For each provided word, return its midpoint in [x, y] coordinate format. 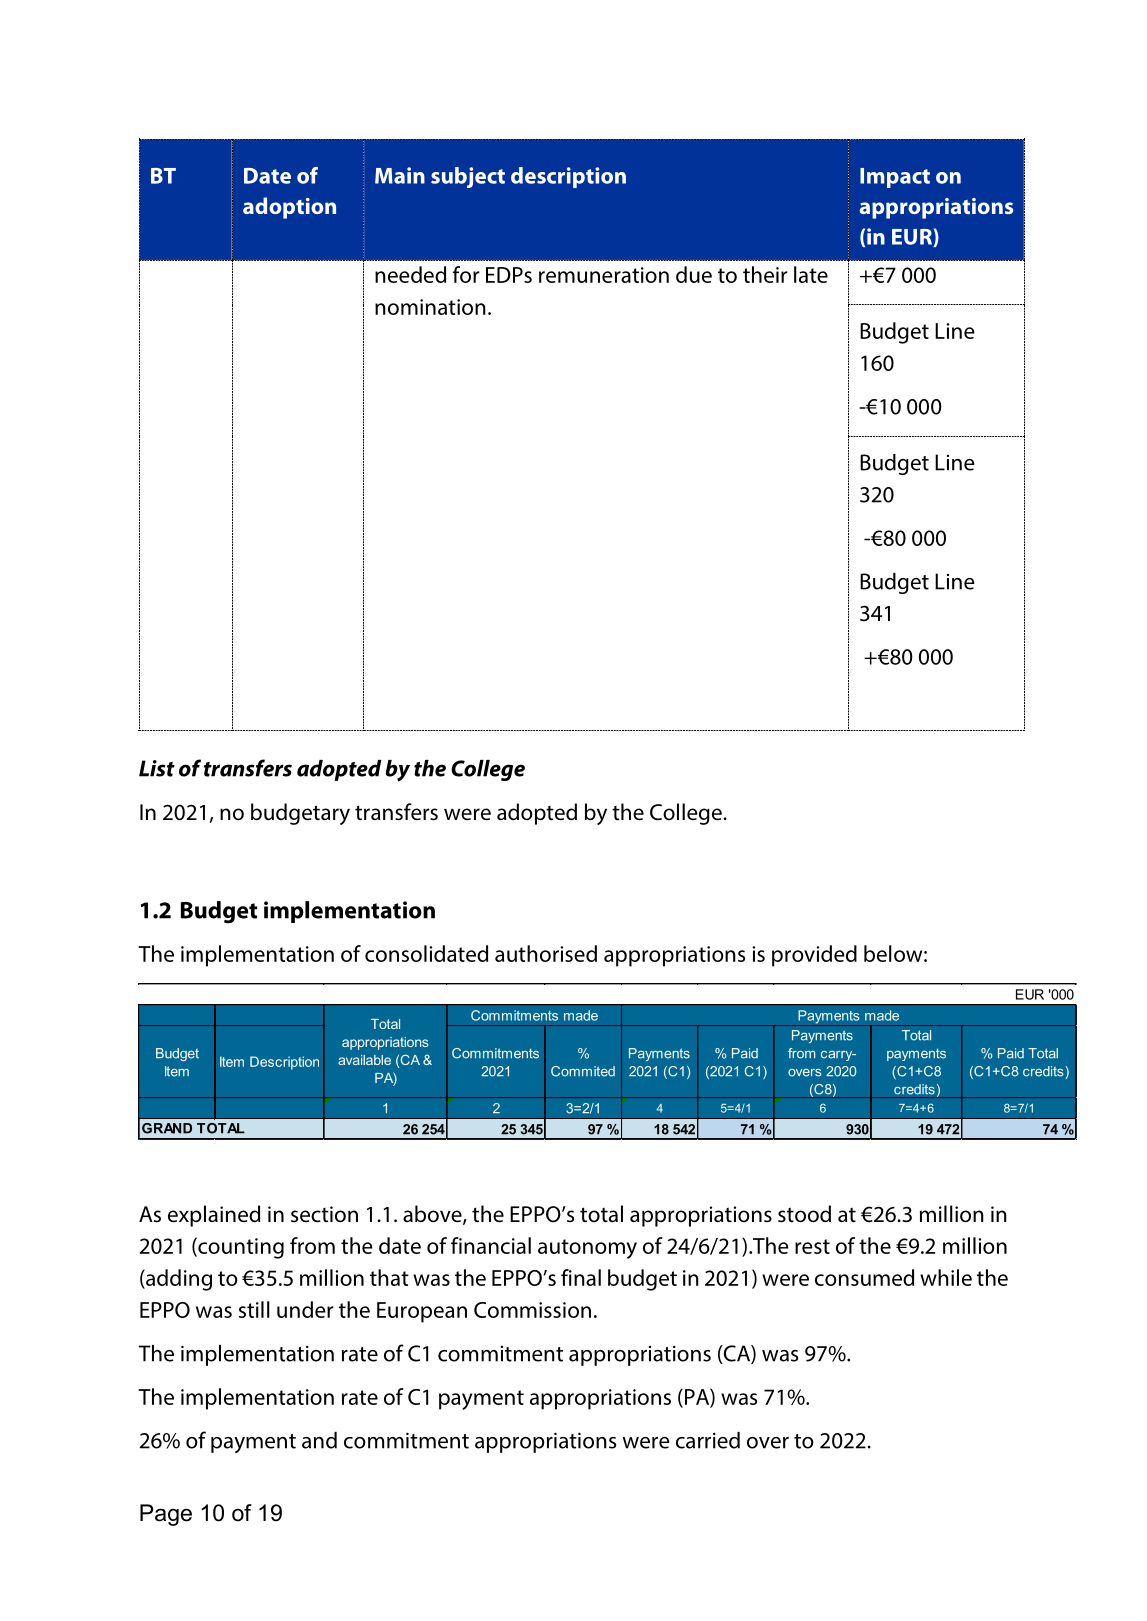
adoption [289, 208]
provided [814, 956]
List [157, 768]
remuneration [604, 275]
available [364, 1060]
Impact [895, 178]
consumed [864, 1277]
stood [804, 1214]
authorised [546, 953]
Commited [583, 1071]
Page [166, 1515]
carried [708, 1440]
